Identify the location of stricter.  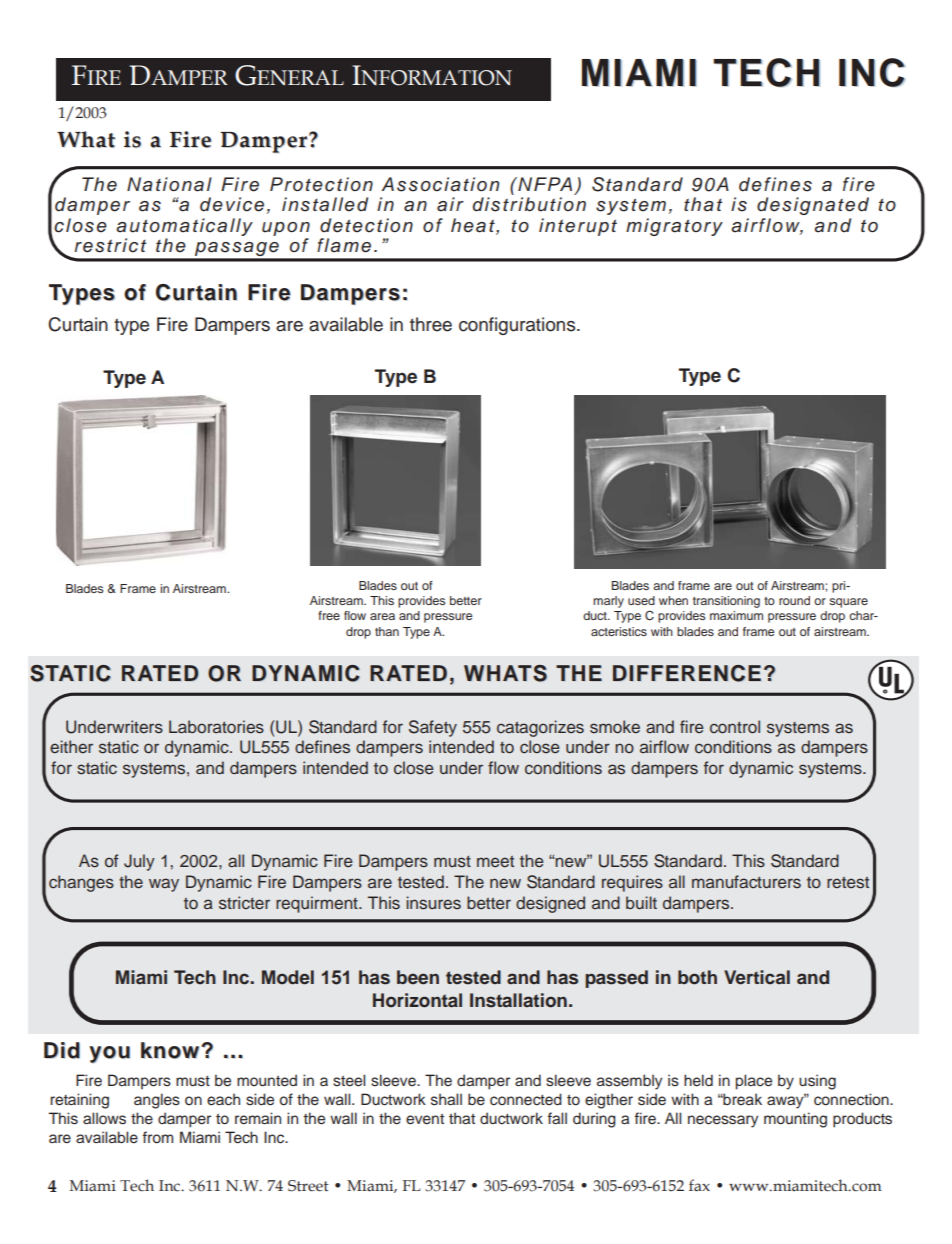
(244, 903).
